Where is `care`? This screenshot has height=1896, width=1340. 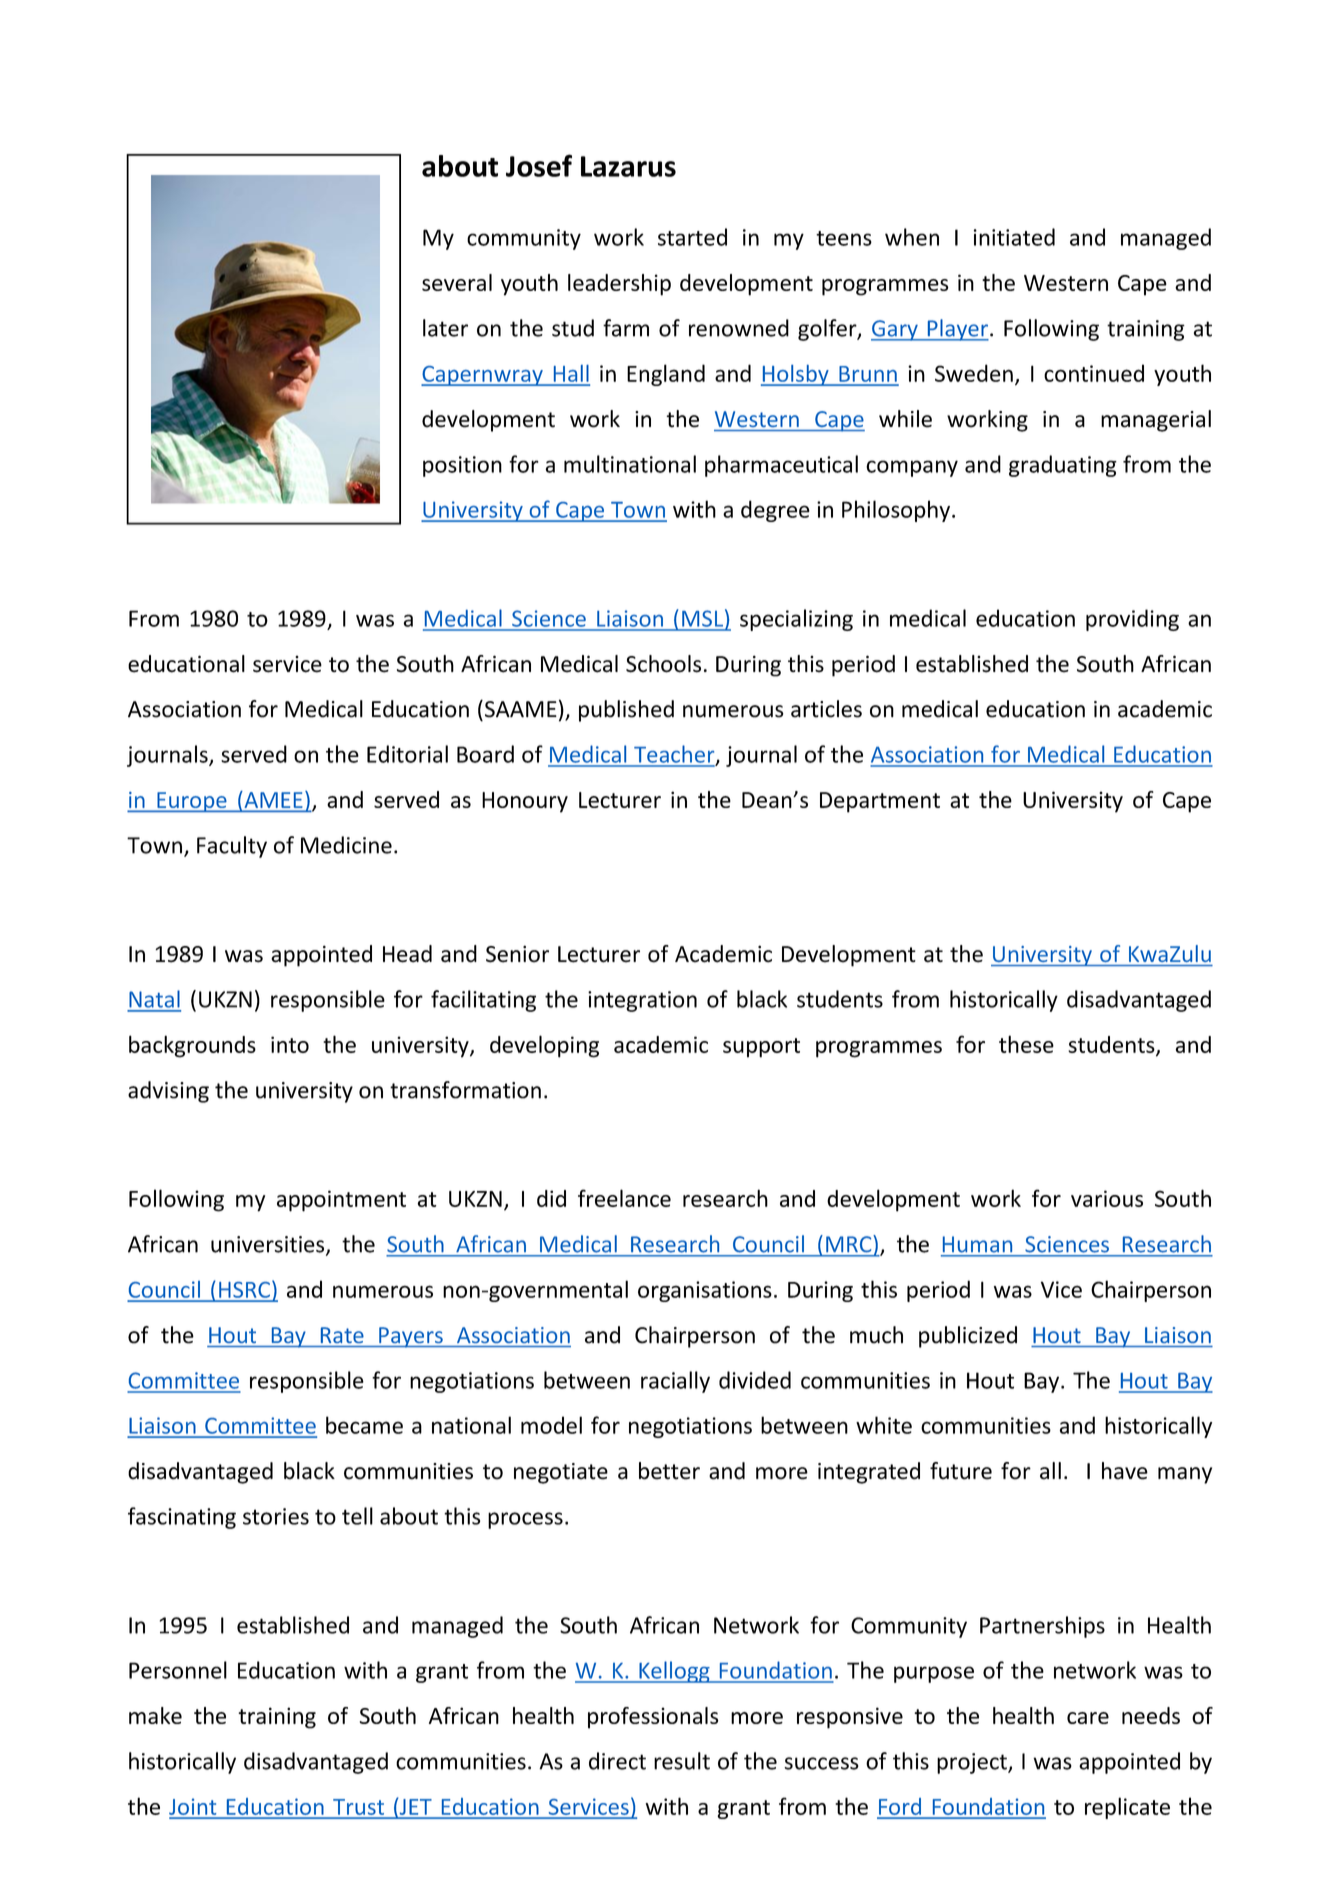 care is located at coordinates (1088, 1718).
